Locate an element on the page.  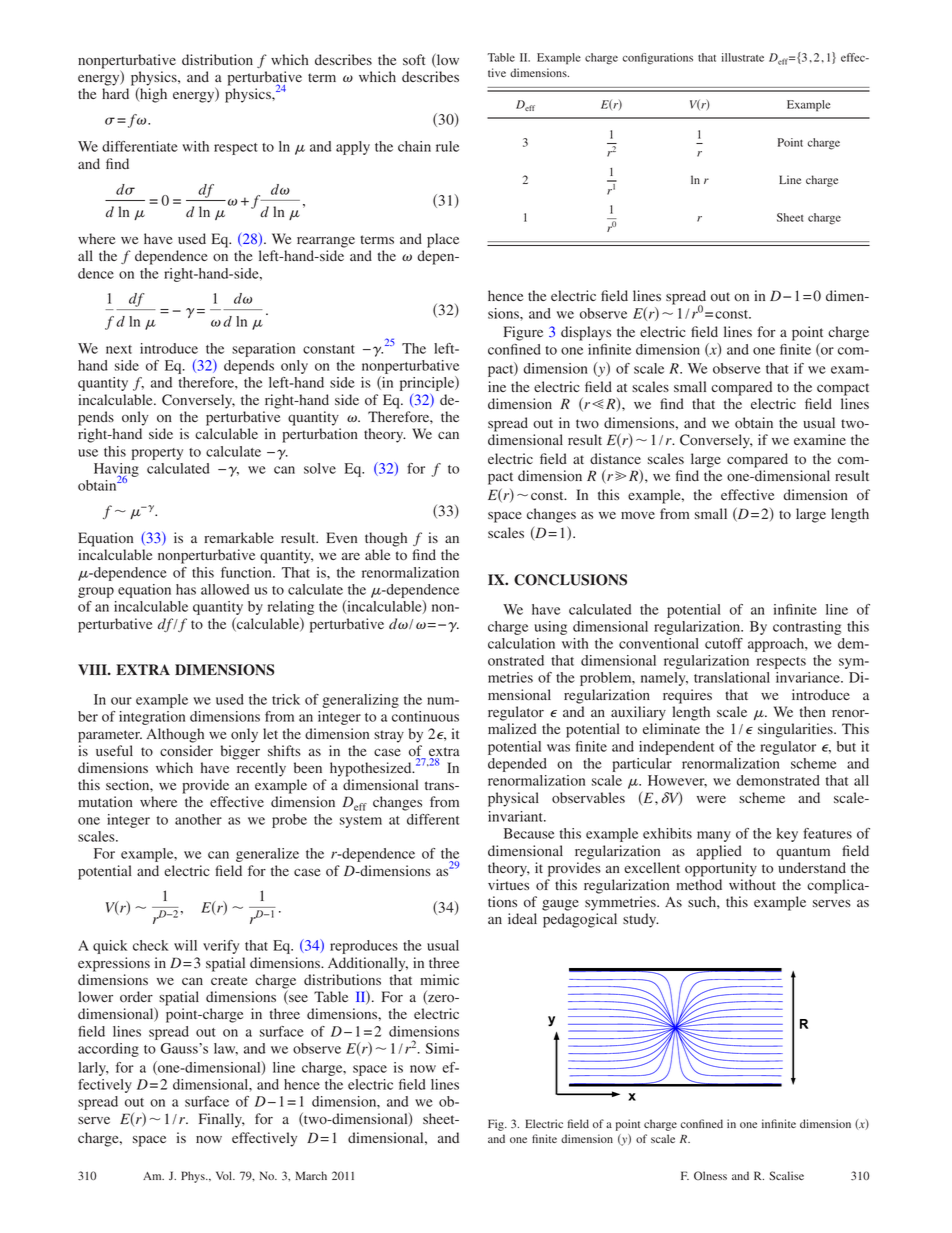
separation is located at coordinates (263, 350).
